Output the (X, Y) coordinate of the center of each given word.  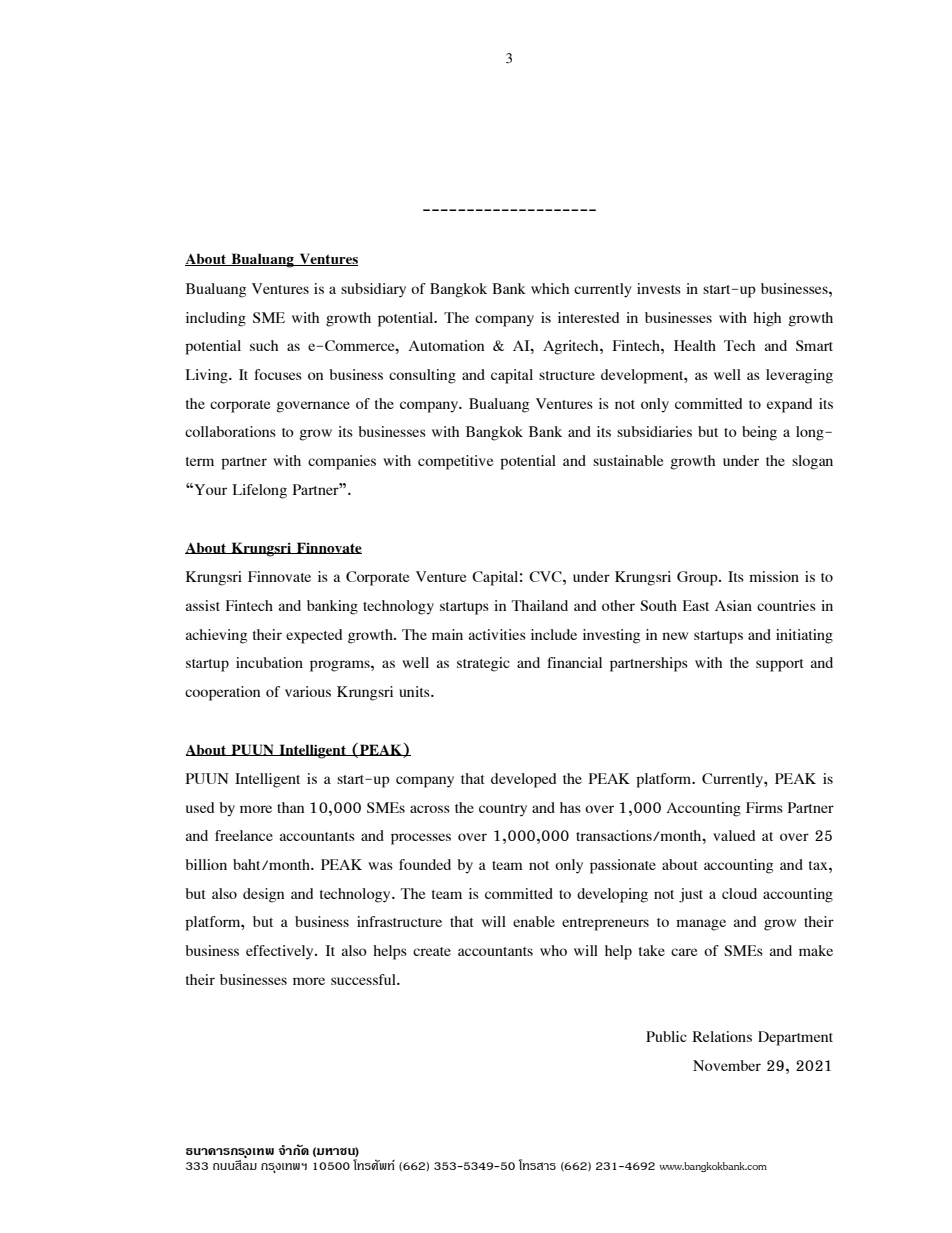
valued (734, 835)
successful (364, 979)
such (264, 345)
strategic (483, 664)
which (550, 288)
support (780, 665)
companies (342, 462)
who (553, 950)
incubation (269, 662)
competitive (455, 462)
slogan (812, 462)
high (767, 319)
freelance (244, 835)
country (503, 810)
